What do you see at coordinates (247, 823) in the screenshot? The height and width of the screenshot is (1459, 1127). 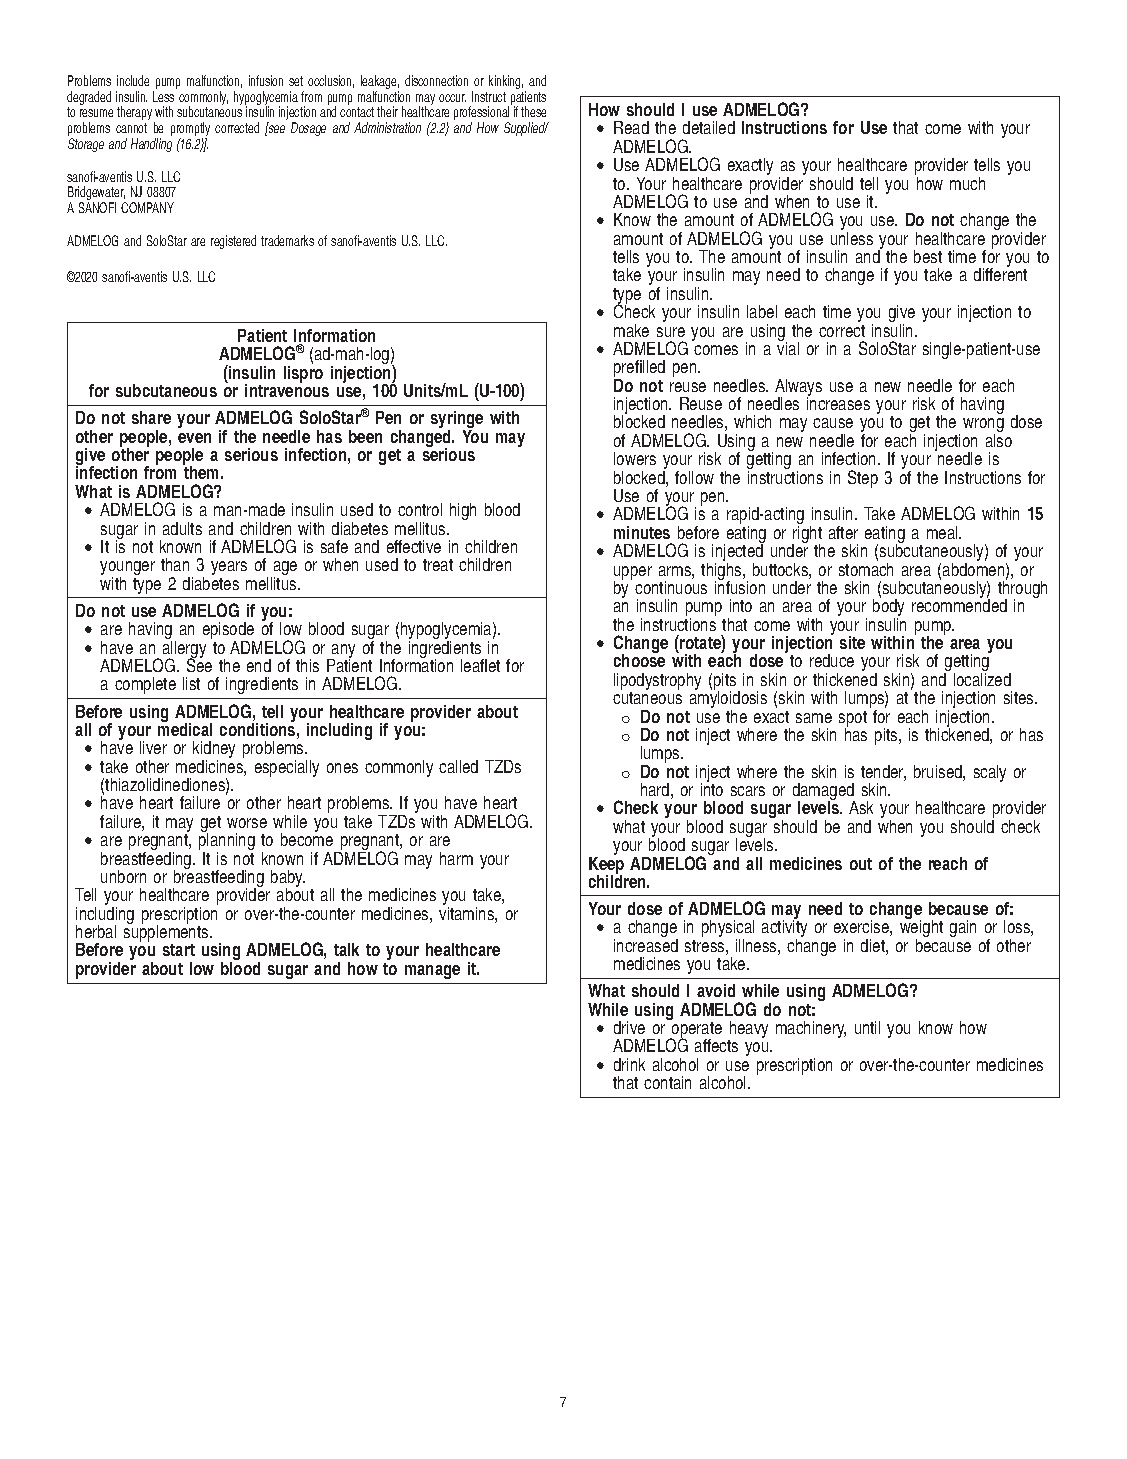 I see `worse` at bounding box center [247, 823].
